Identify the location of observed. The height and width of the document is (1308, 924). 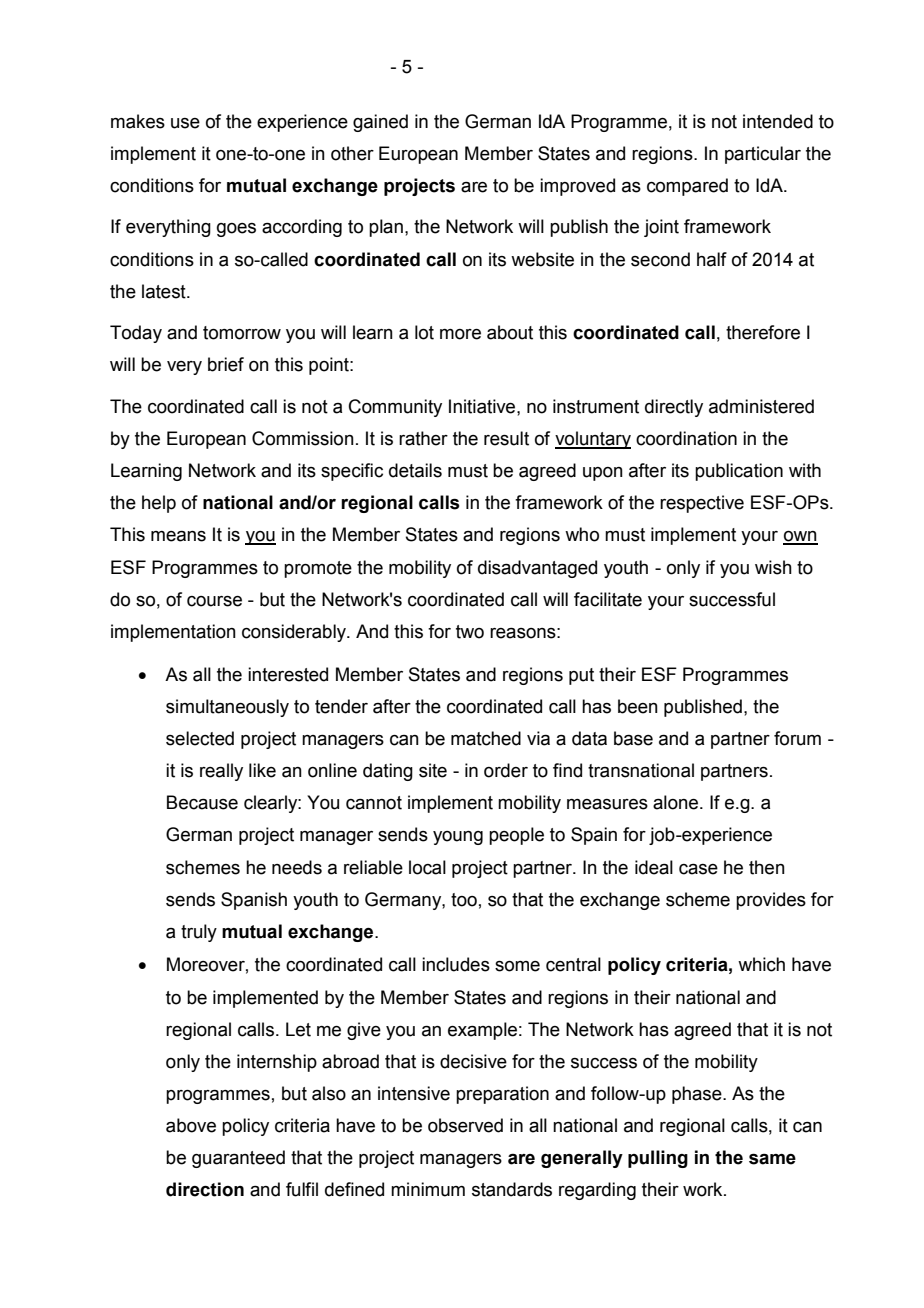
(465, 1125).
